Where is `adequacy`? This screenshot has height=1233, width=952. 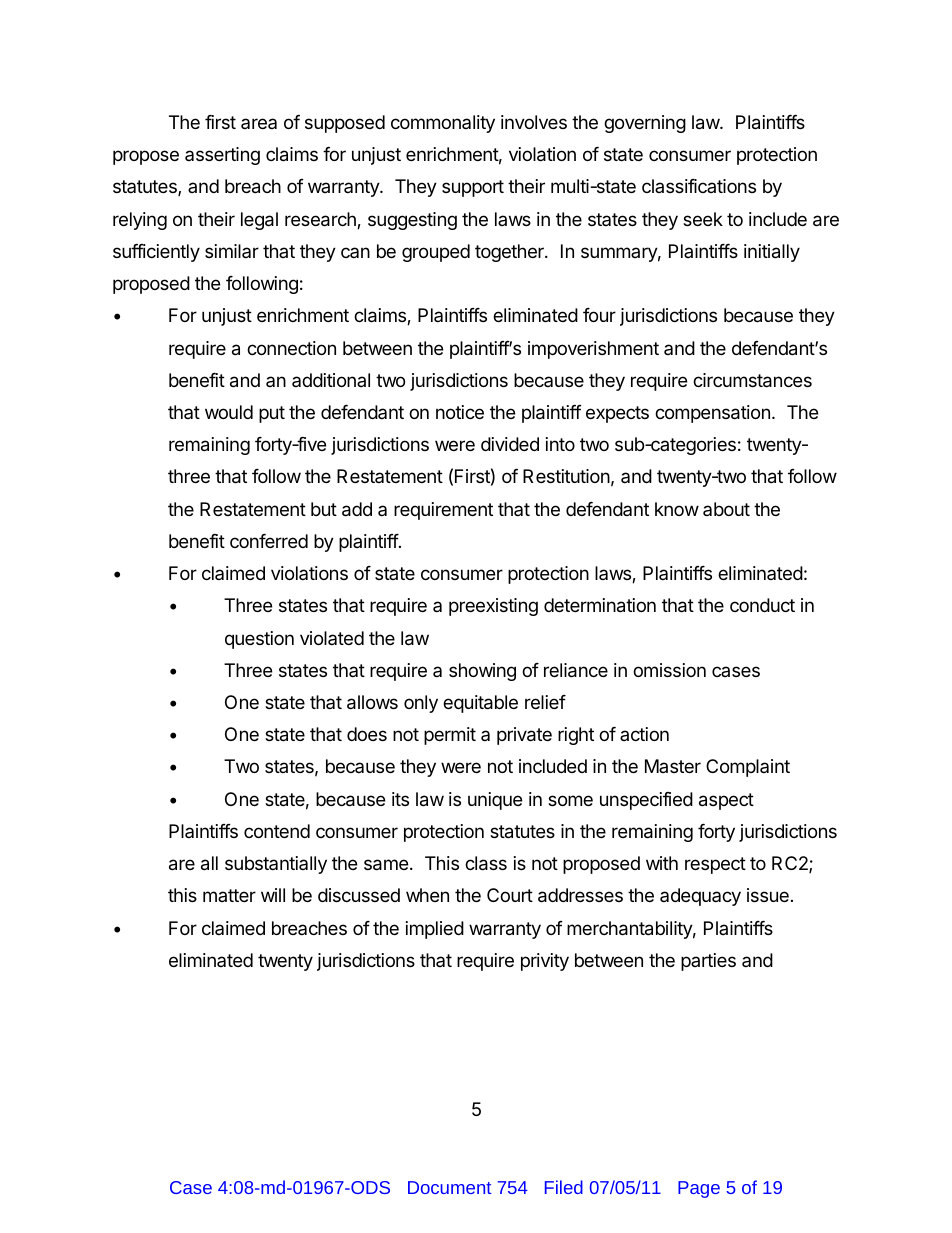
adequacy is located at coordinates (700, 897).
